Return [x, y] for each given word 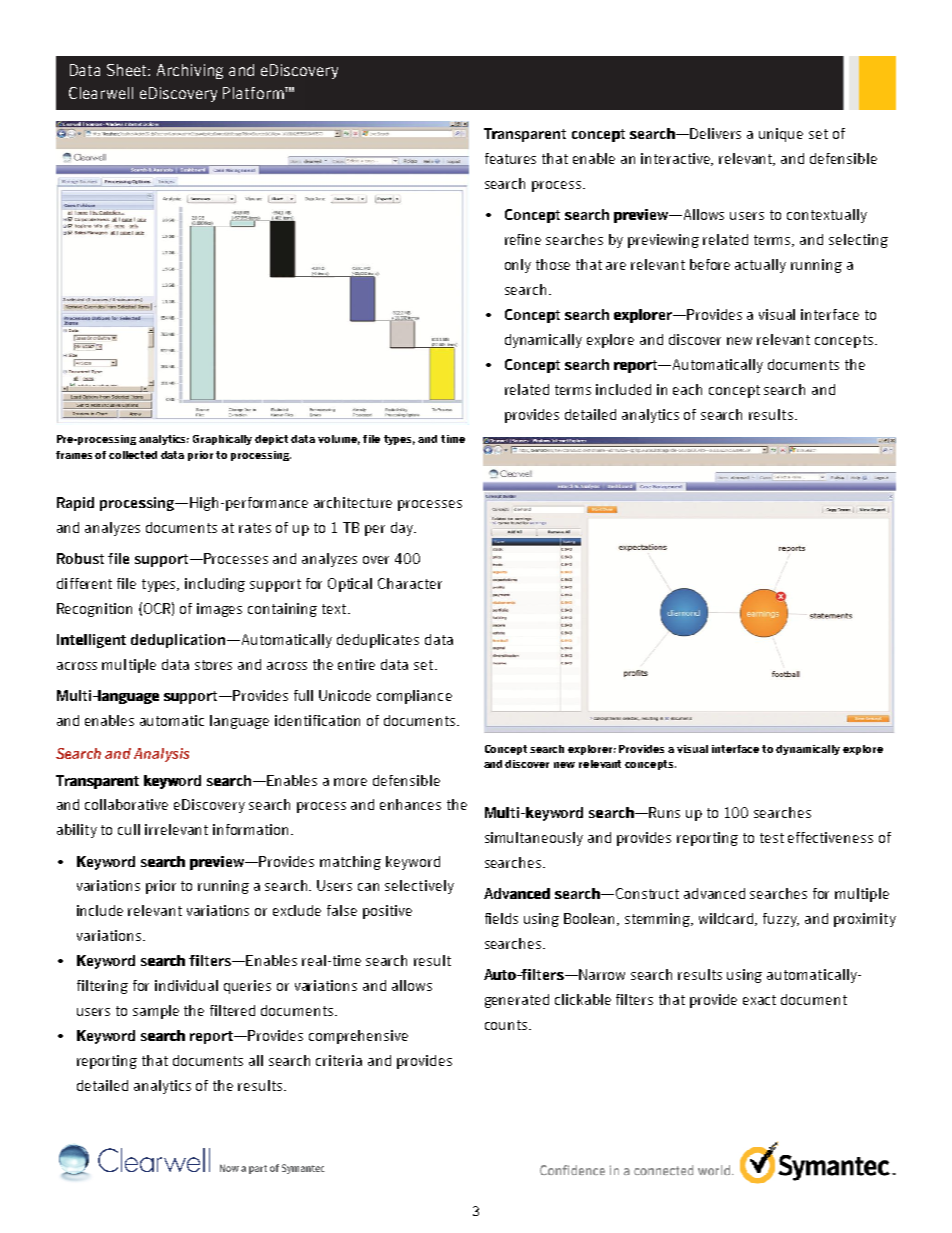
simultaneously [534, 839]
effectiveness [830, 837]
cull [129, 829]
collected [133, 455]
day [403, 529]
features [510, 158]
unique [781, 135]
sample [156, 1012]
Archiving [190, 71]
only [518, 266]
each [687, 389]
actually [760, 266]
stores [213, 665]
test [772, 838]
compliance [414, 697]
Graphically [222, 440]
